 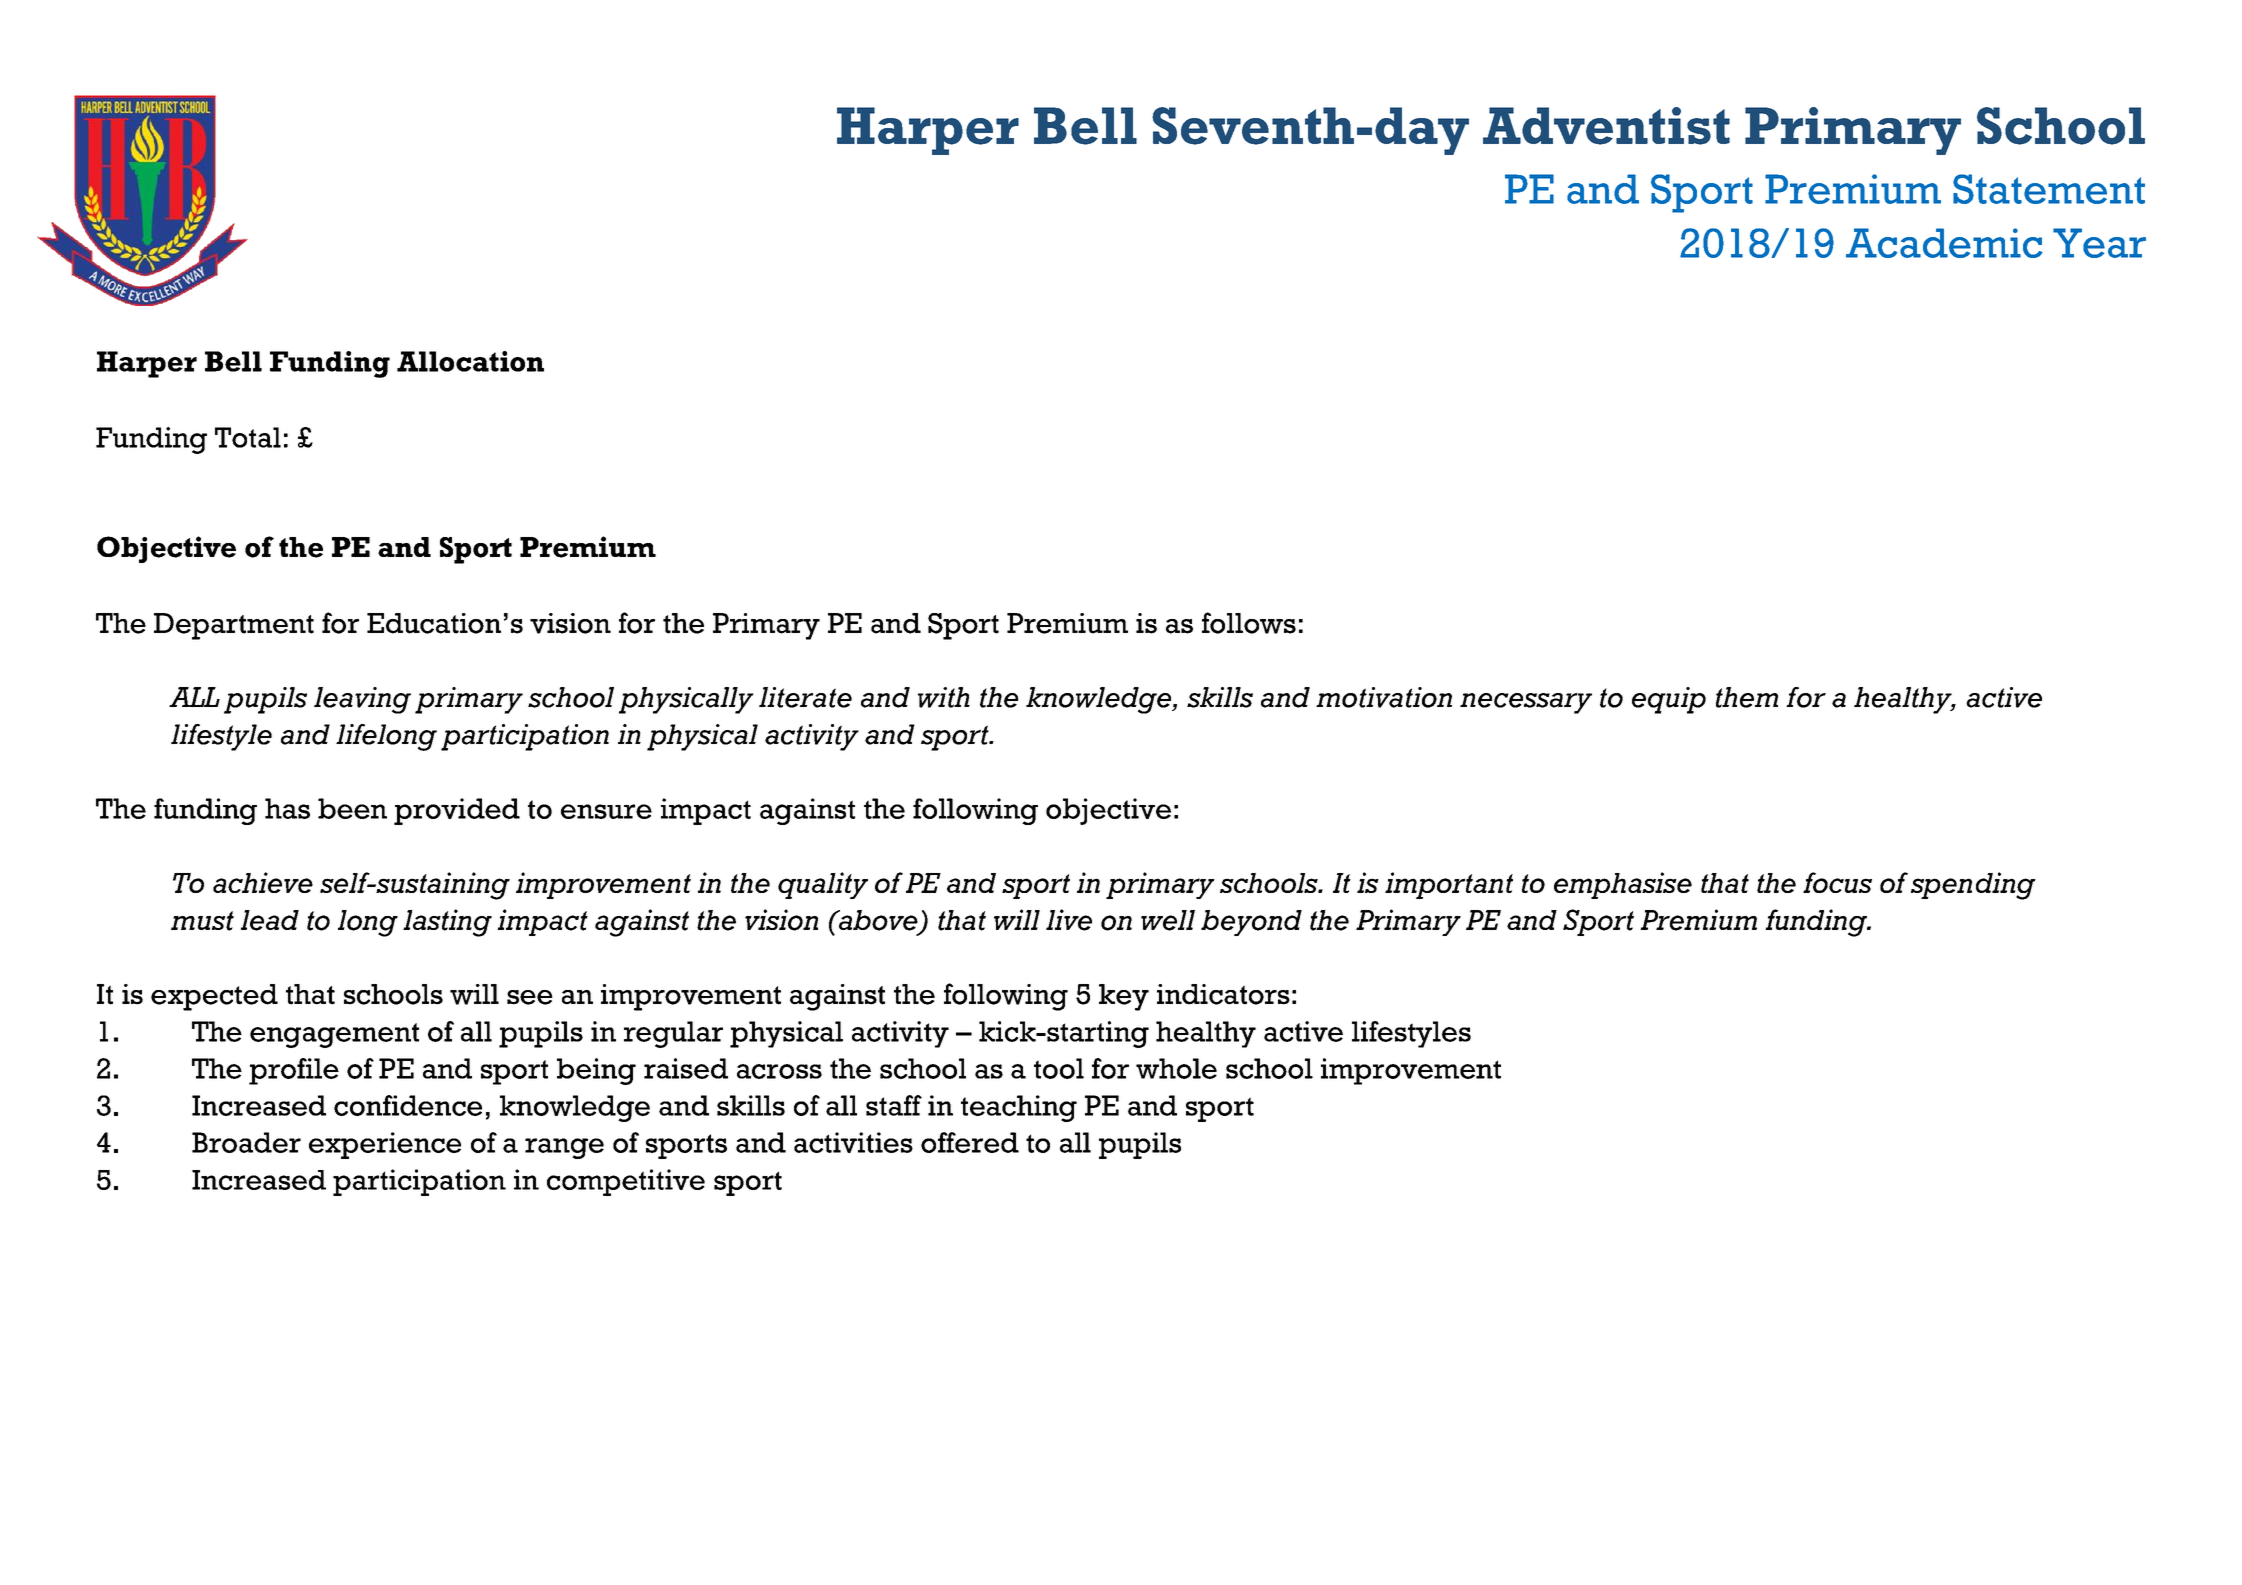 What do you see at coordinates (1606, 126) in the screenshot?
I see `Adventist` at bounding box center [1606, 126].
